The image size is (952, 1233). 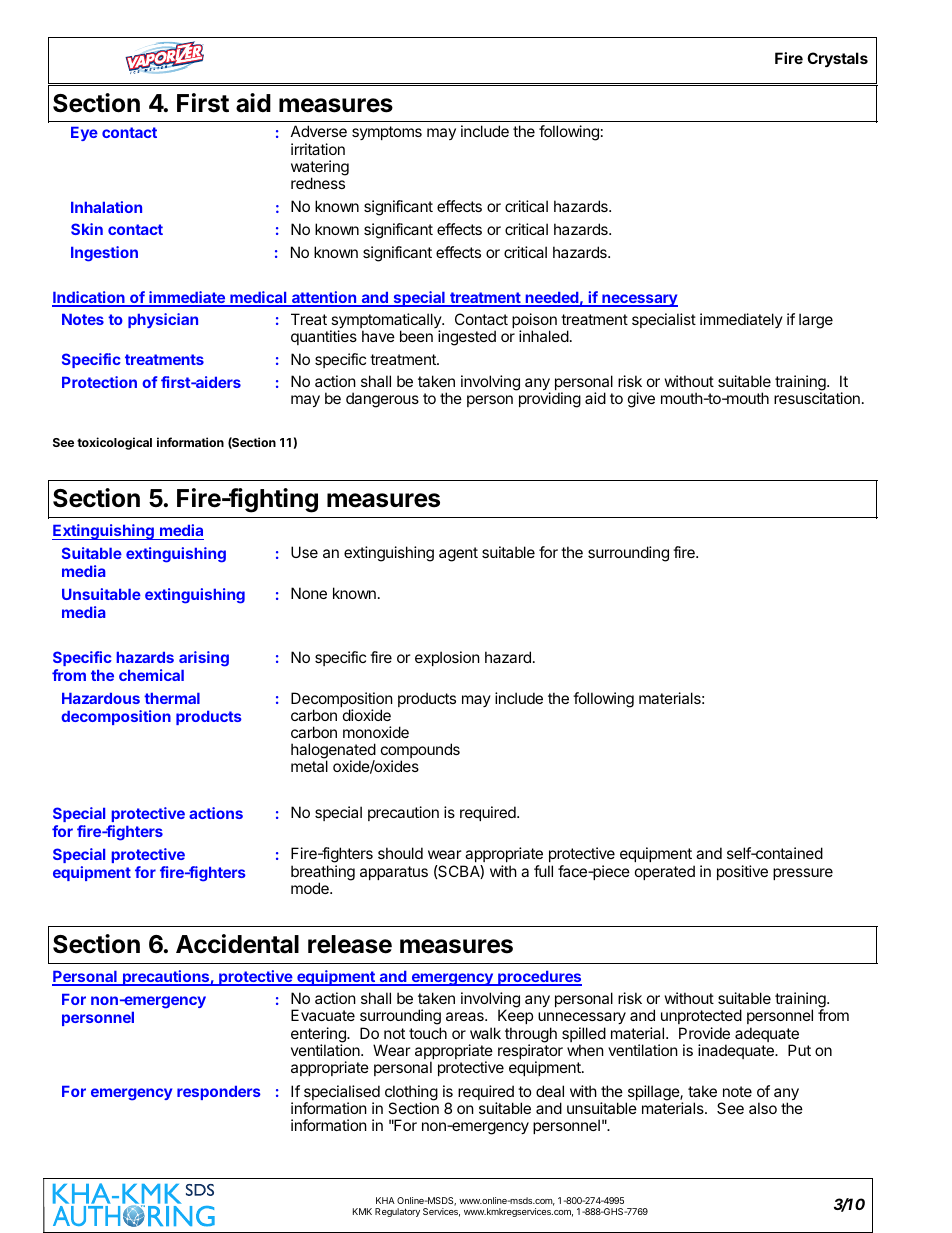 I want to click on apparatus, so click(x=394, y=873).
